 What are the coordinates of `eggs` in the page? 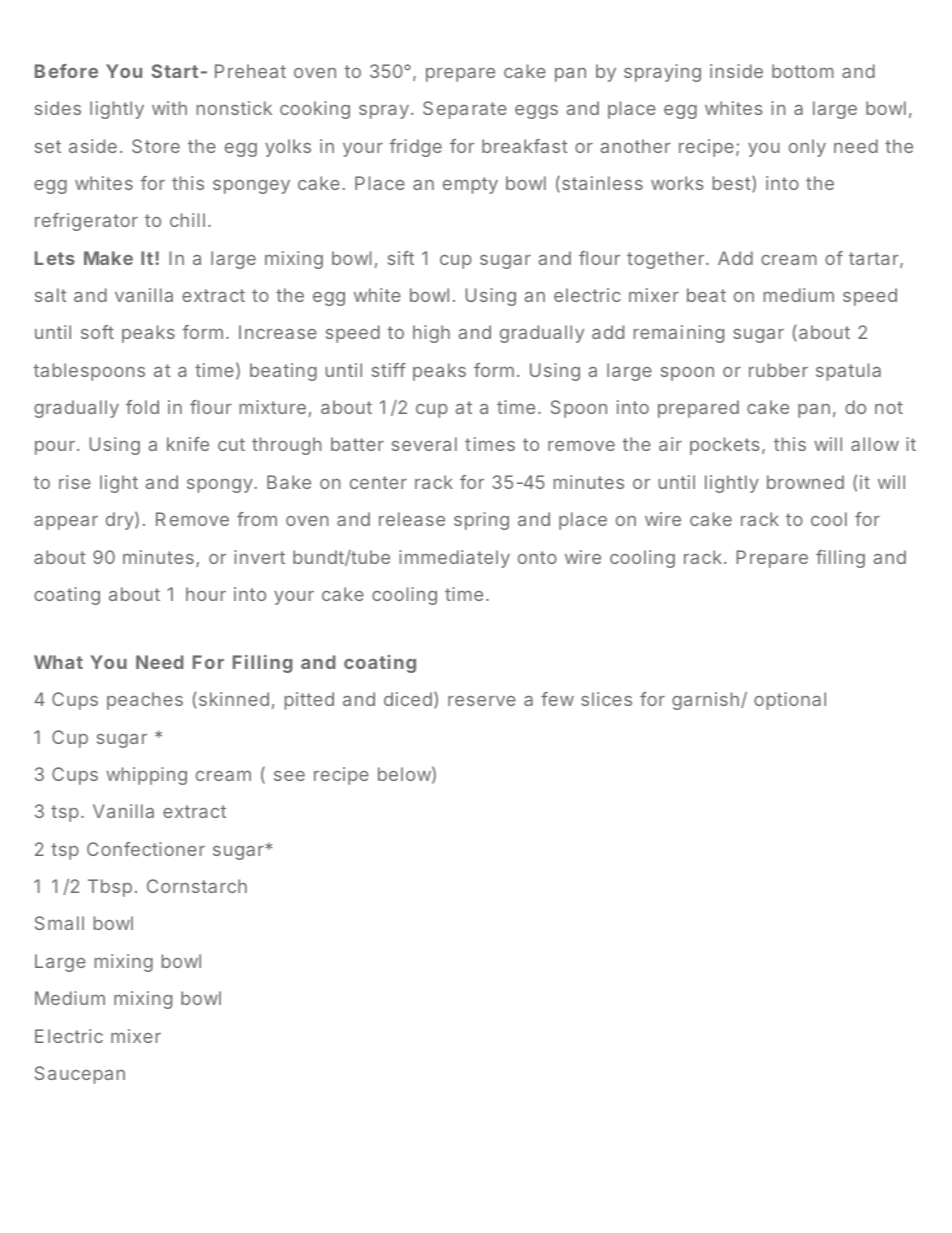 It's located at (536, 112).
